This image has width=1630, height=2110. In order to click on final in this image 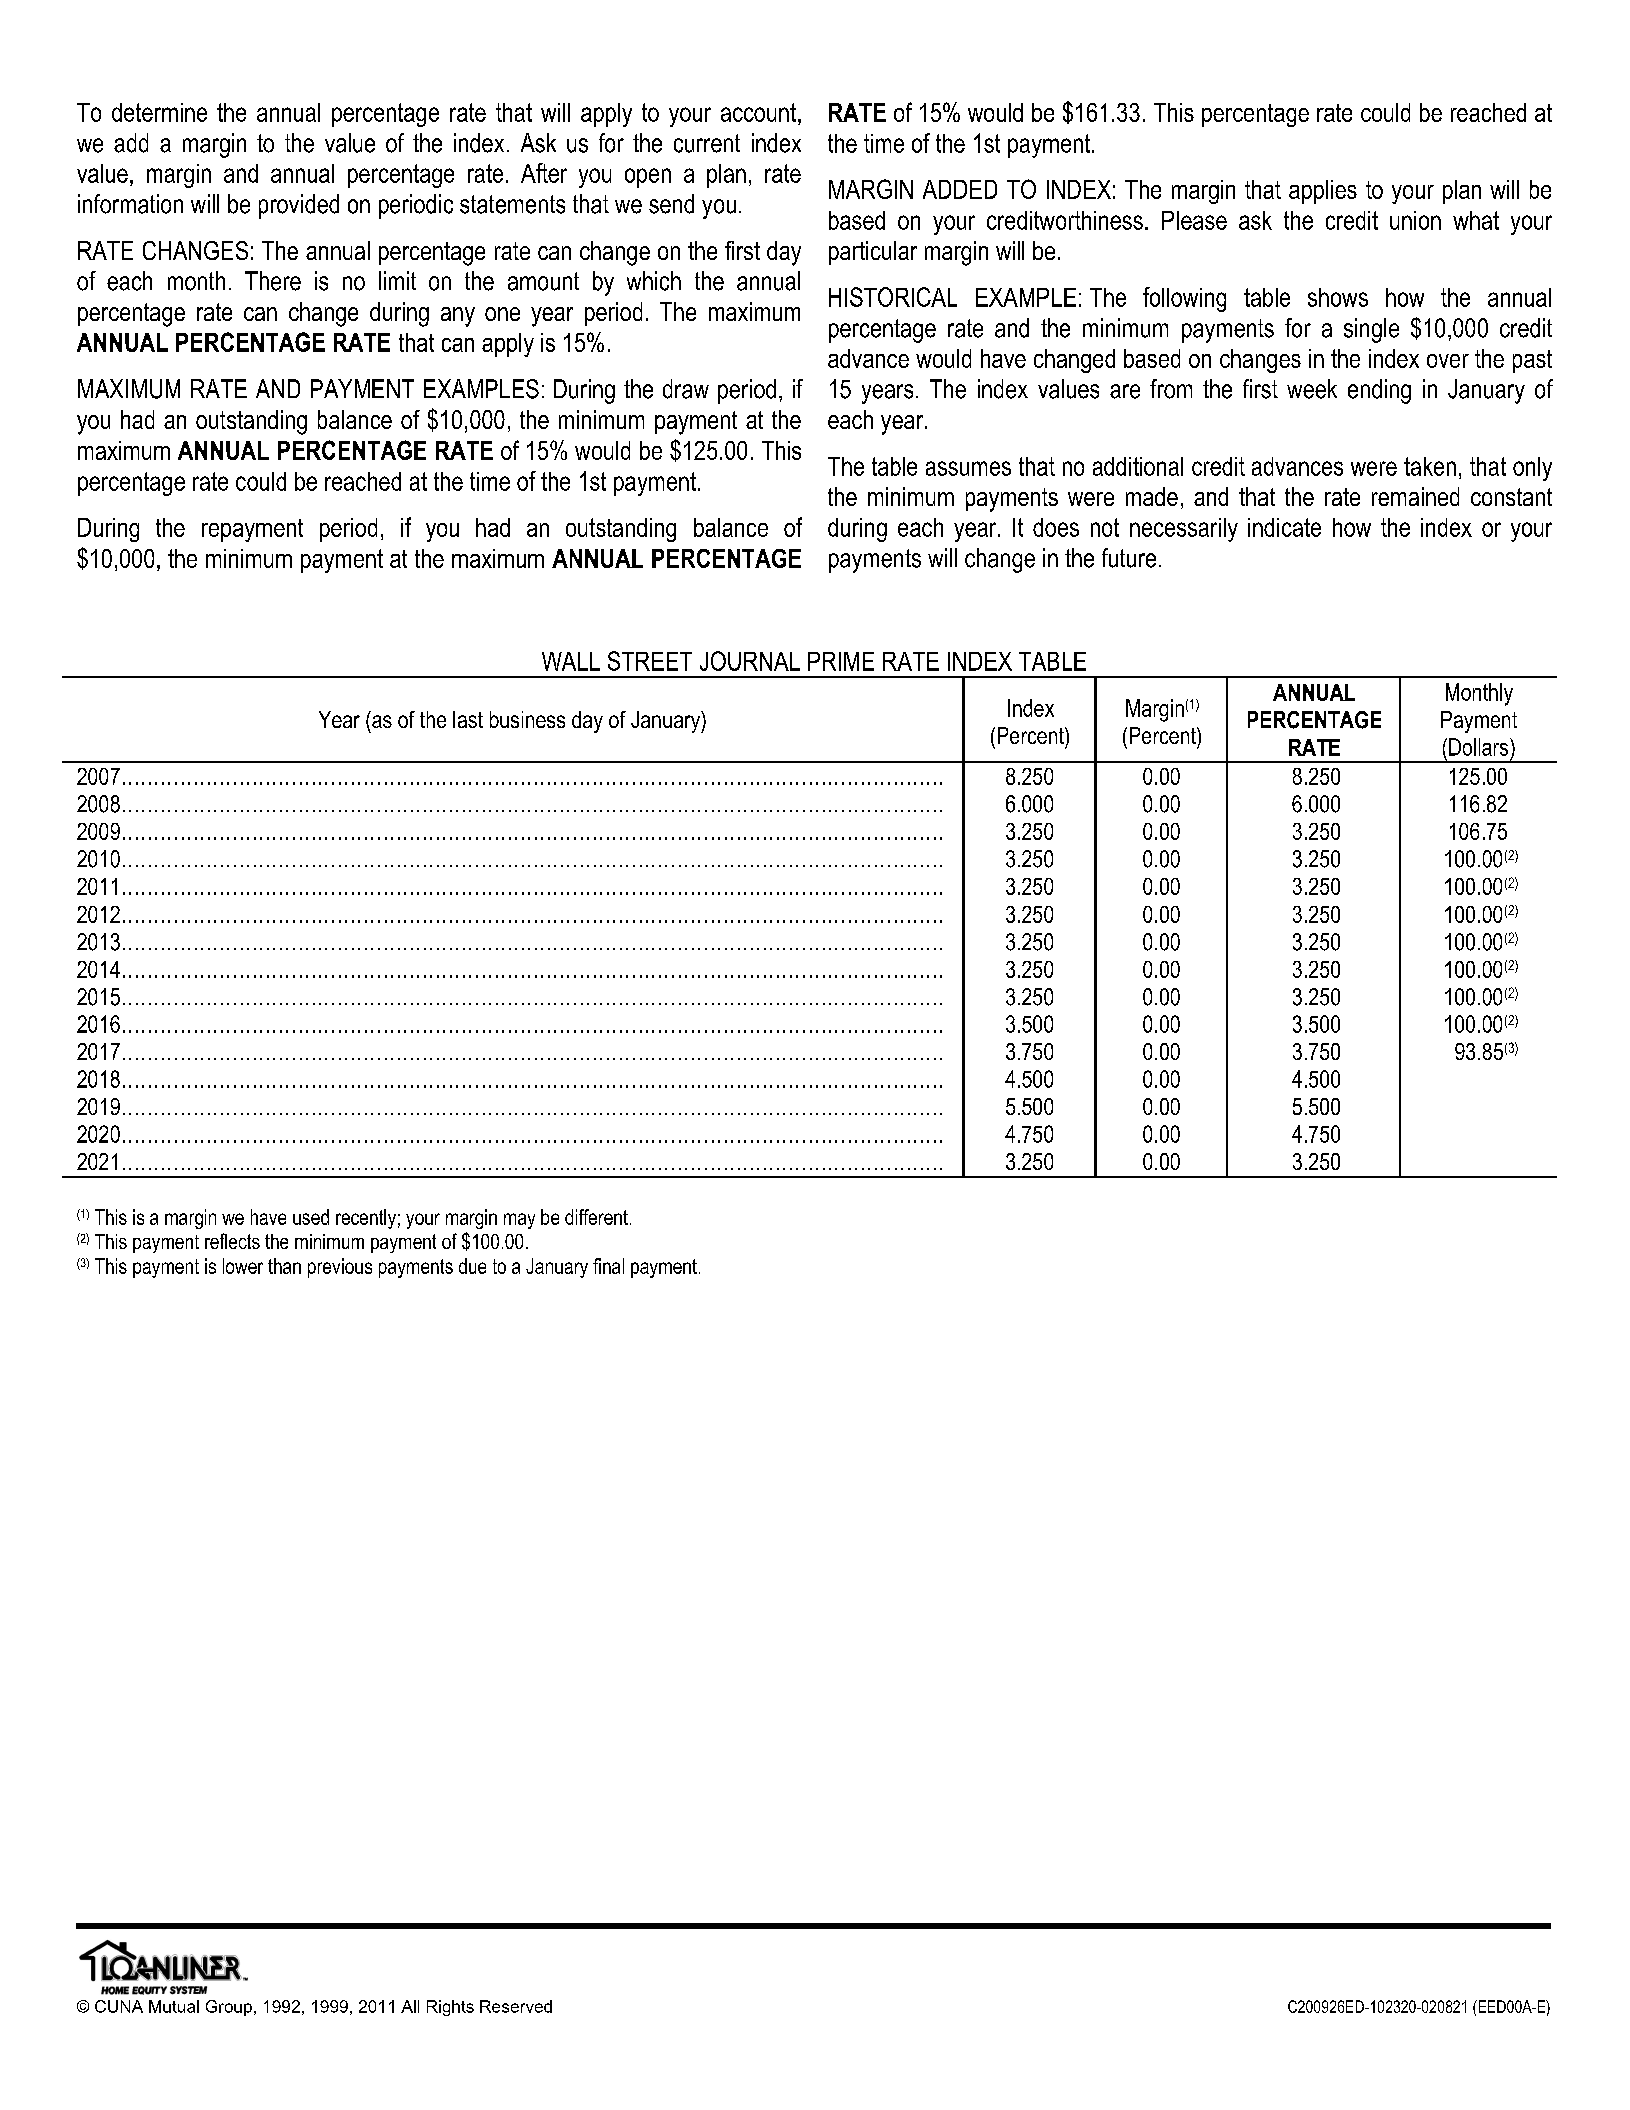, I will do `click(608, 1266)`.
